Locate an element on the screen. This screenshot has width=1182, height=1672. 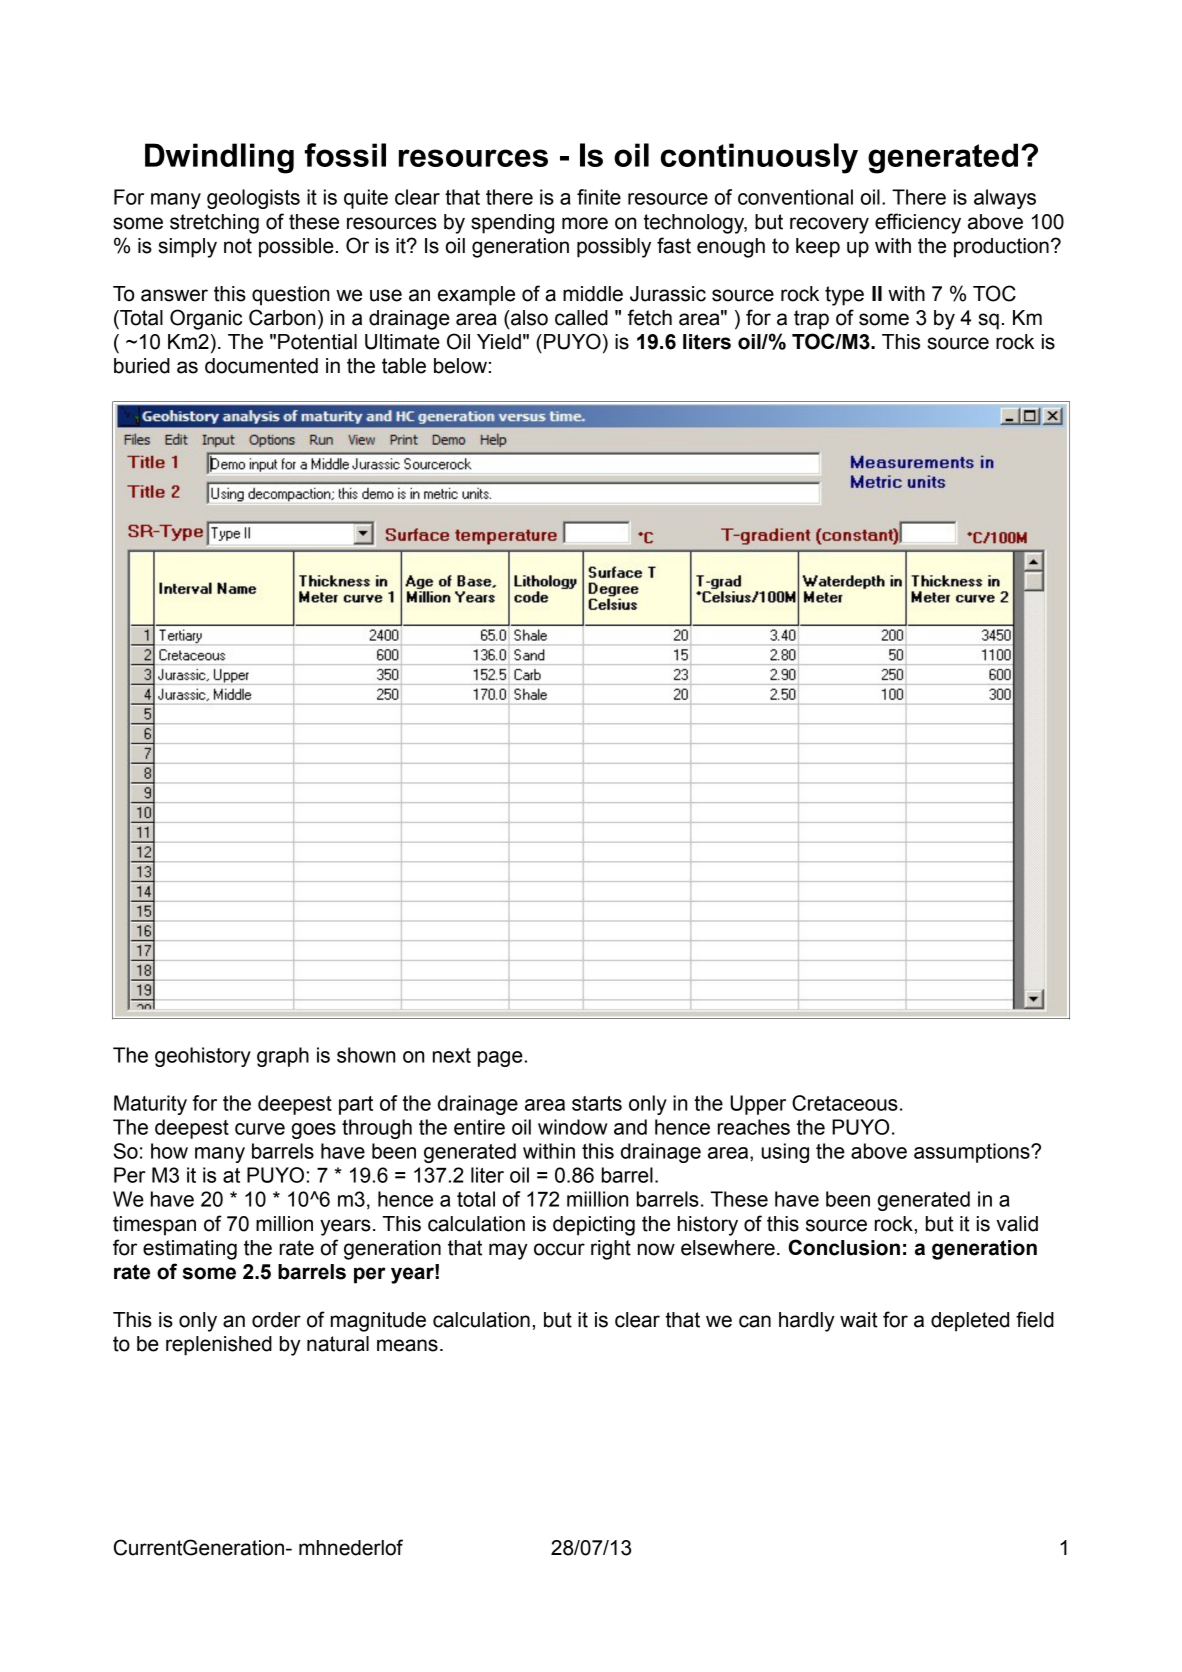
Cretaceous is located at coordinates (845, 1103).
